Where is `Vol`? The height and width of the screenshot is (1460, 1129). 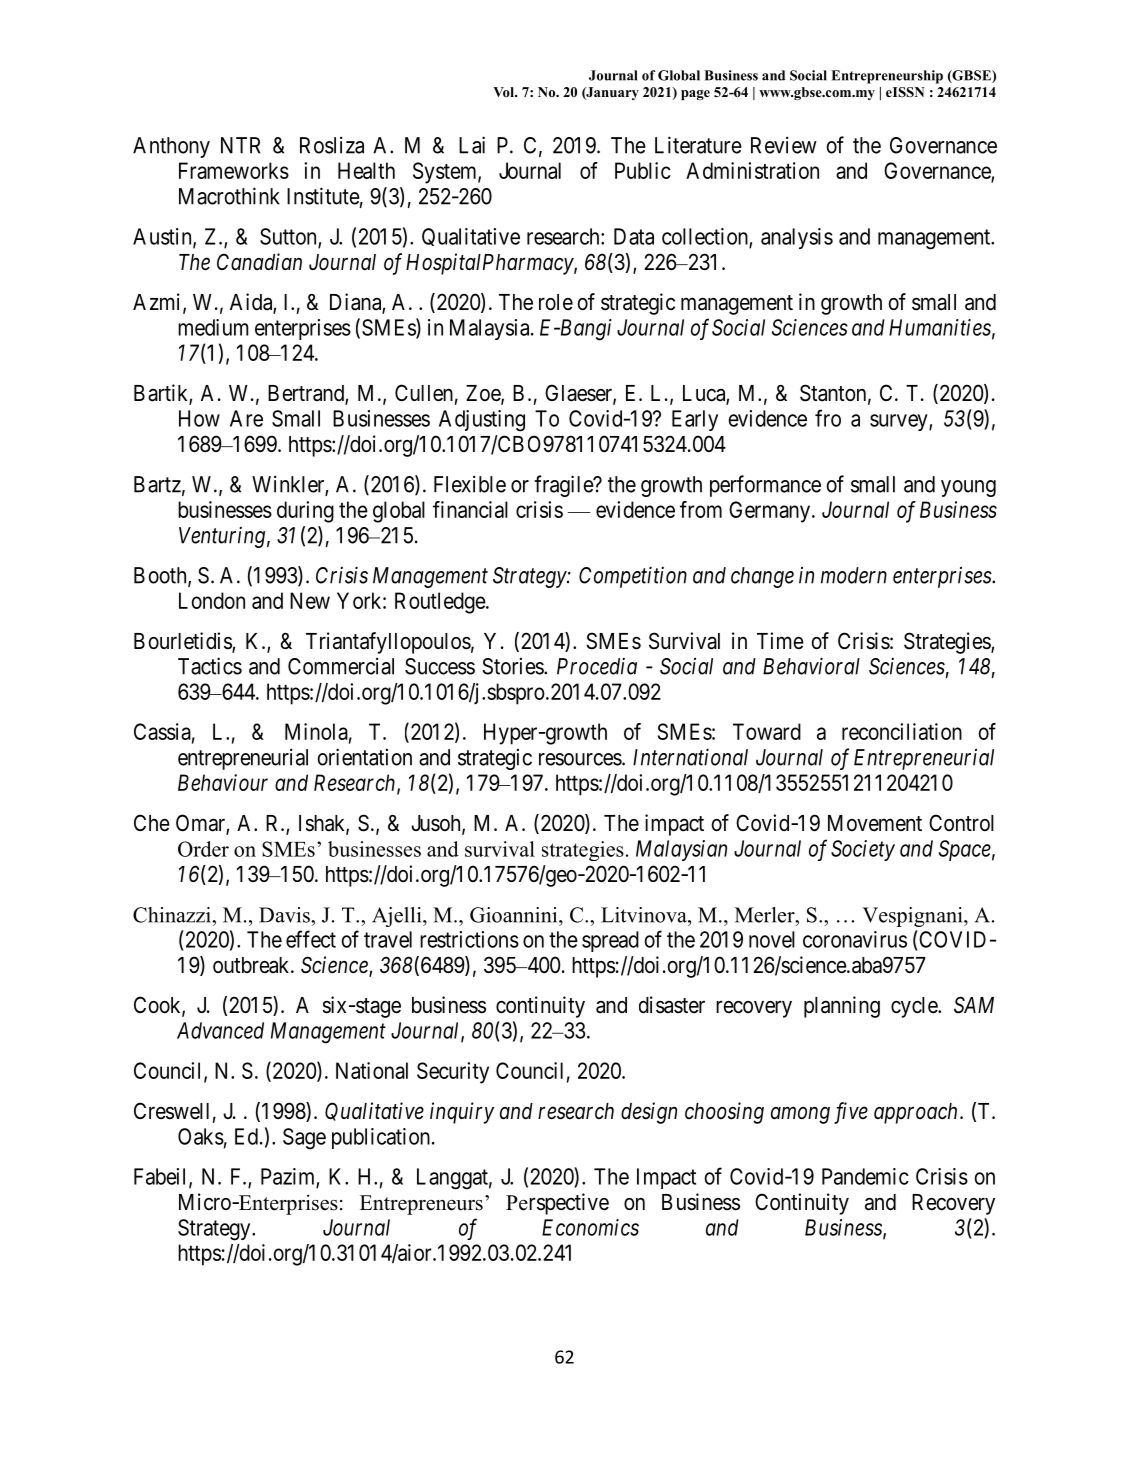
Vol is located at coordinates (505, 92).
